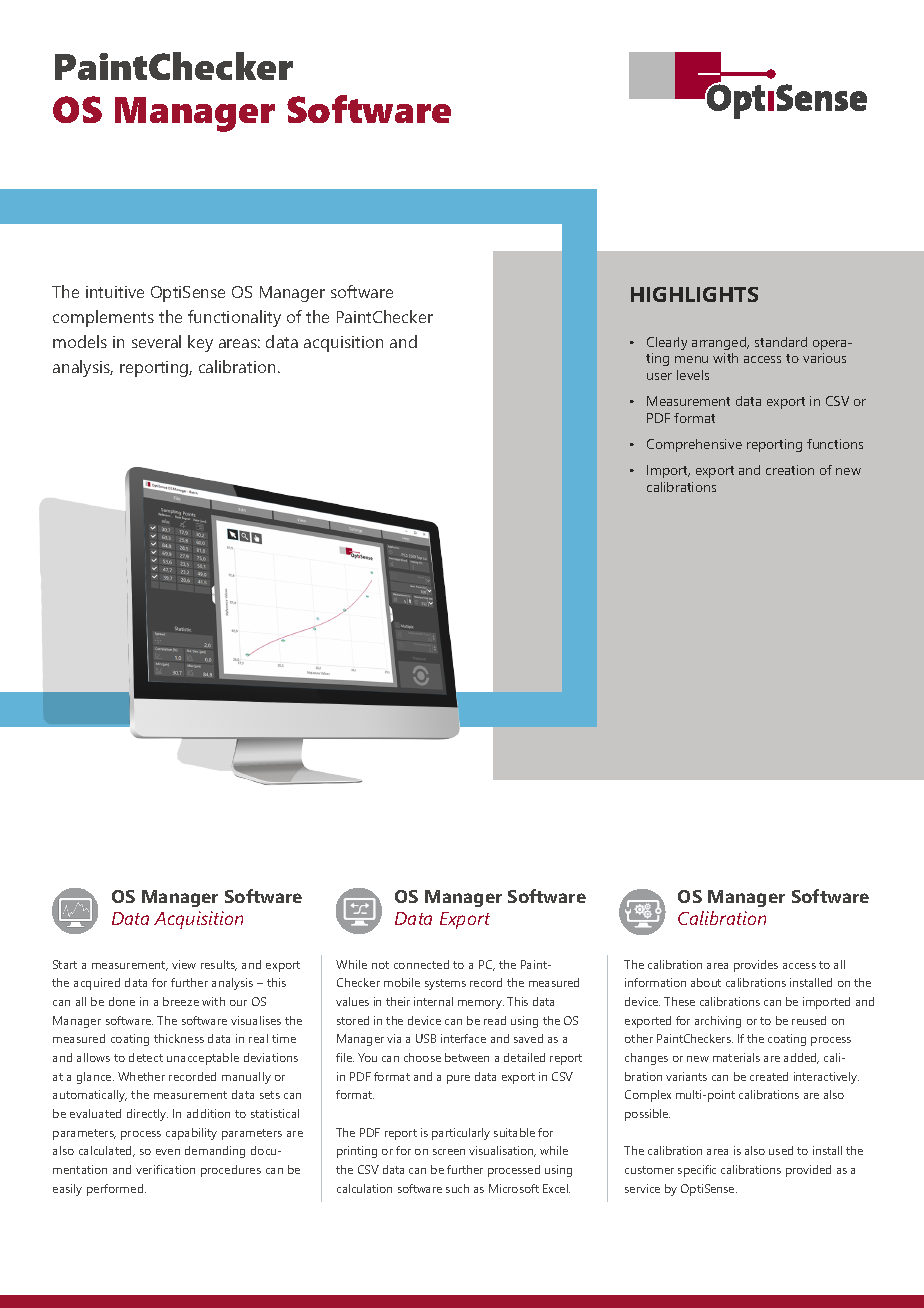  I want to click on connected, so click(421, 964).
